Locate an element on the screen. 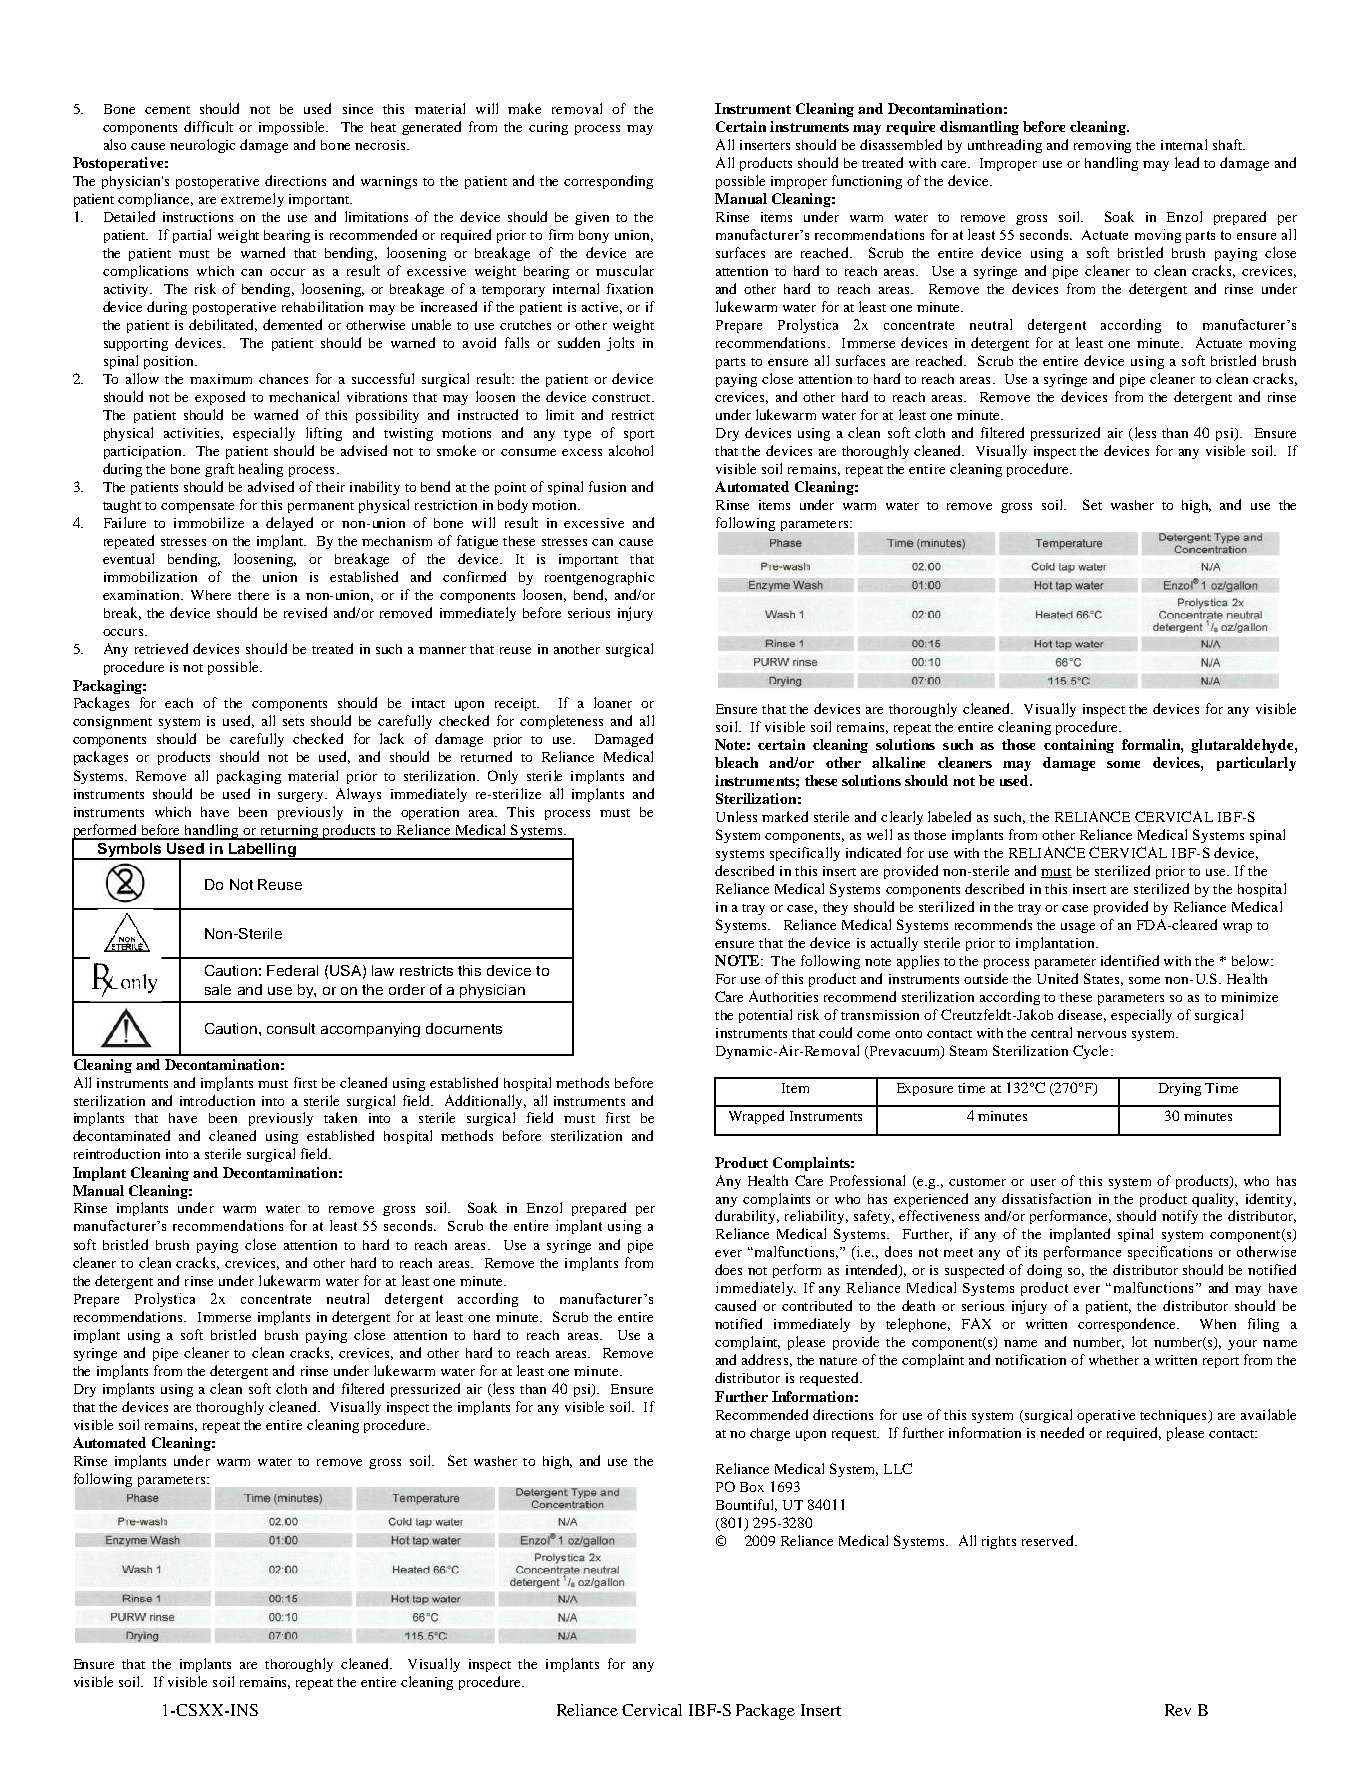 Image resolution: width=1370 pixels, height=1772 pixels. there is located at coordinates (253, 595).
